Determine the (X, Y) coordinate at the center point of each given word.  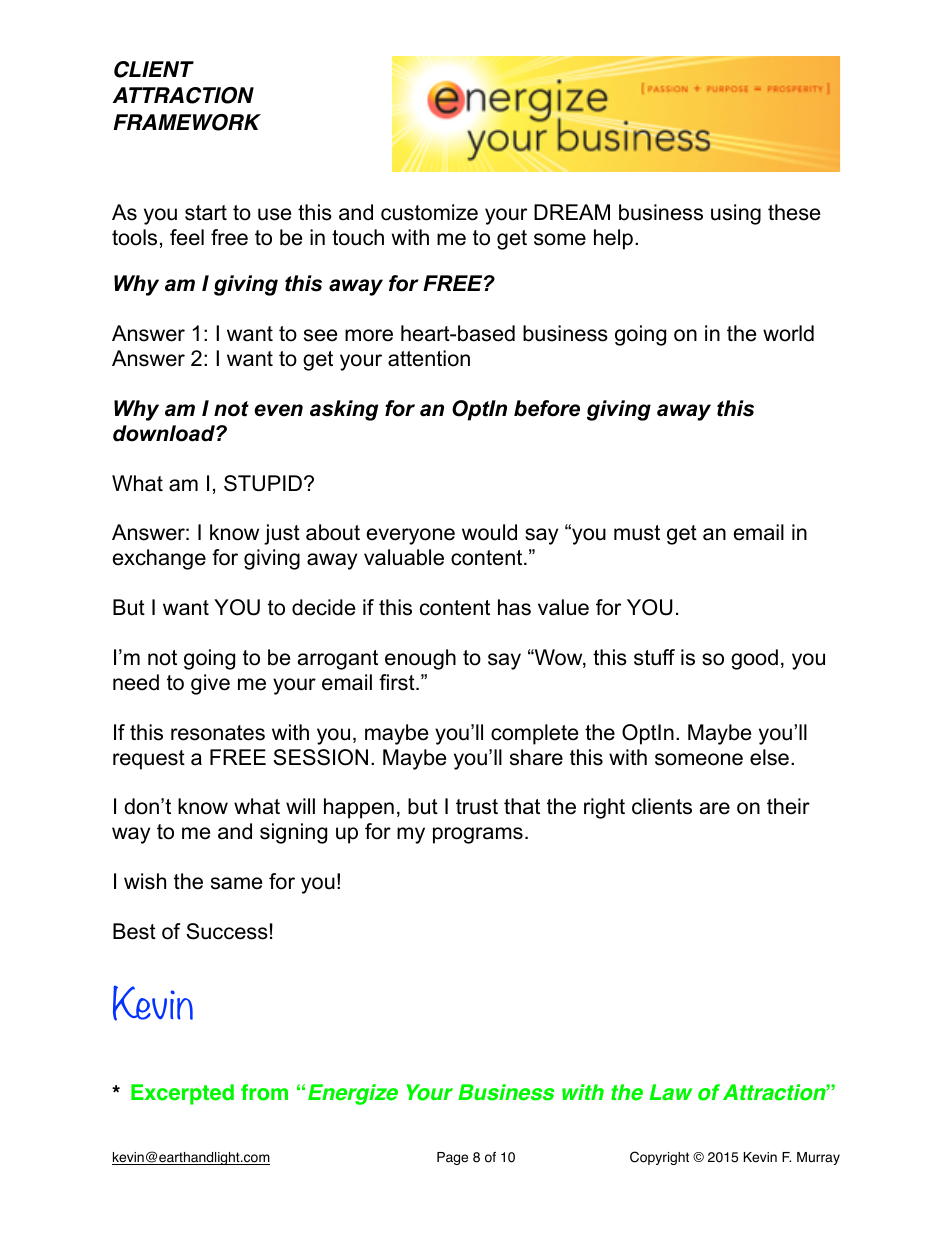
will (300, 806)
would (489, 532)
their (788, 806)
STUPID (264, 483)
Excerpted (182, 1094)
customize (429, 212)
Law (671, 1092)
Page (452, 1158)
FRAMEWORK (187, 122)
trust (477, 807)
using (736, 214)
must (637, 533)
